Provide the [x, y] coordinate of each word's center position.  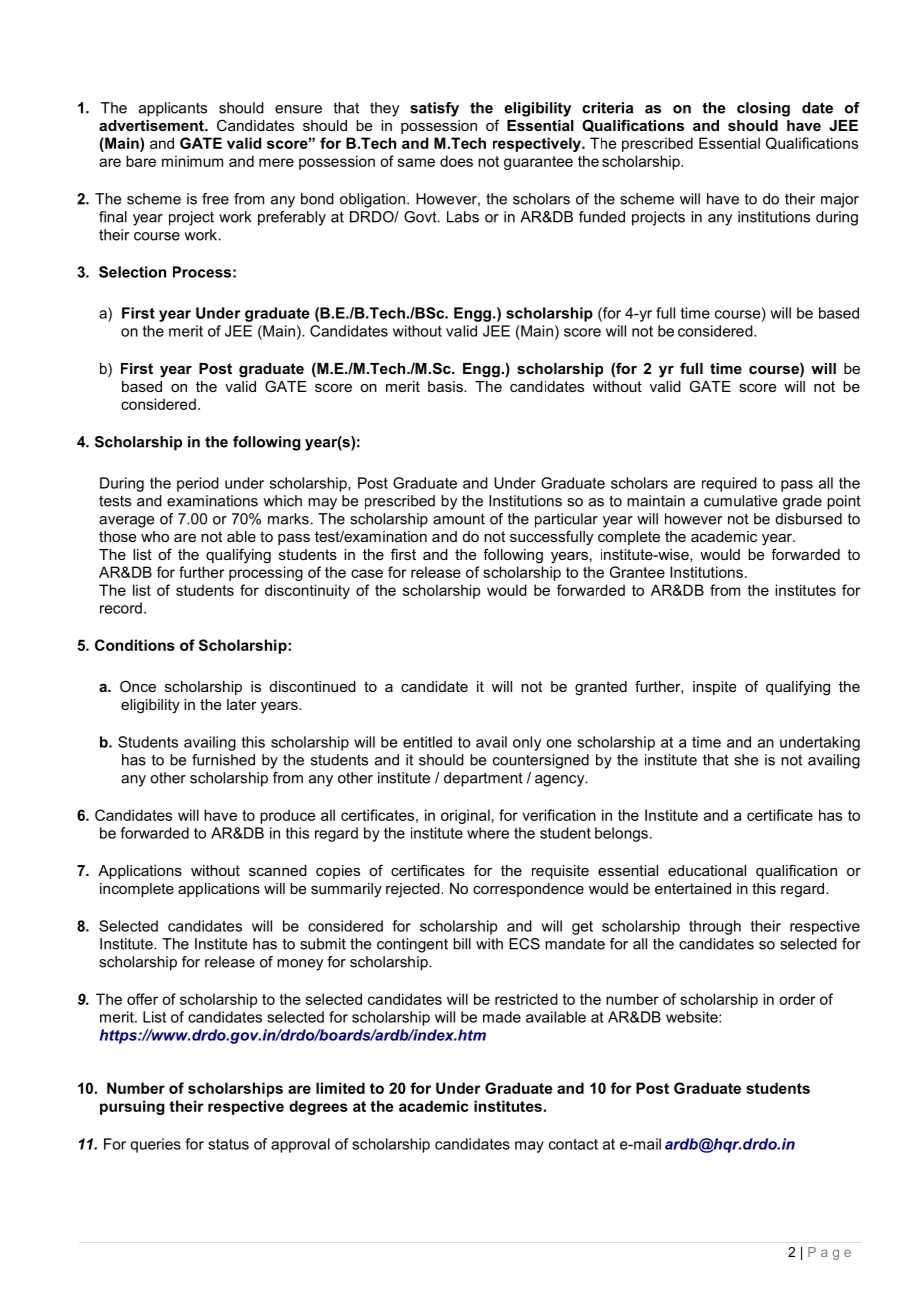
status [228, 1144]
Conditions [135, 645]
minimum [192, 161]
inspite [714, 688]
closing [763, 109]
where [488, 833]
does [456, 161]
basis [446, 386]
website [693, 1017]
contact [573, 1144]
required [729, 484]
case [367, 573]
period [198, 484]
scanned [278, 870]
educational [707, 870]
